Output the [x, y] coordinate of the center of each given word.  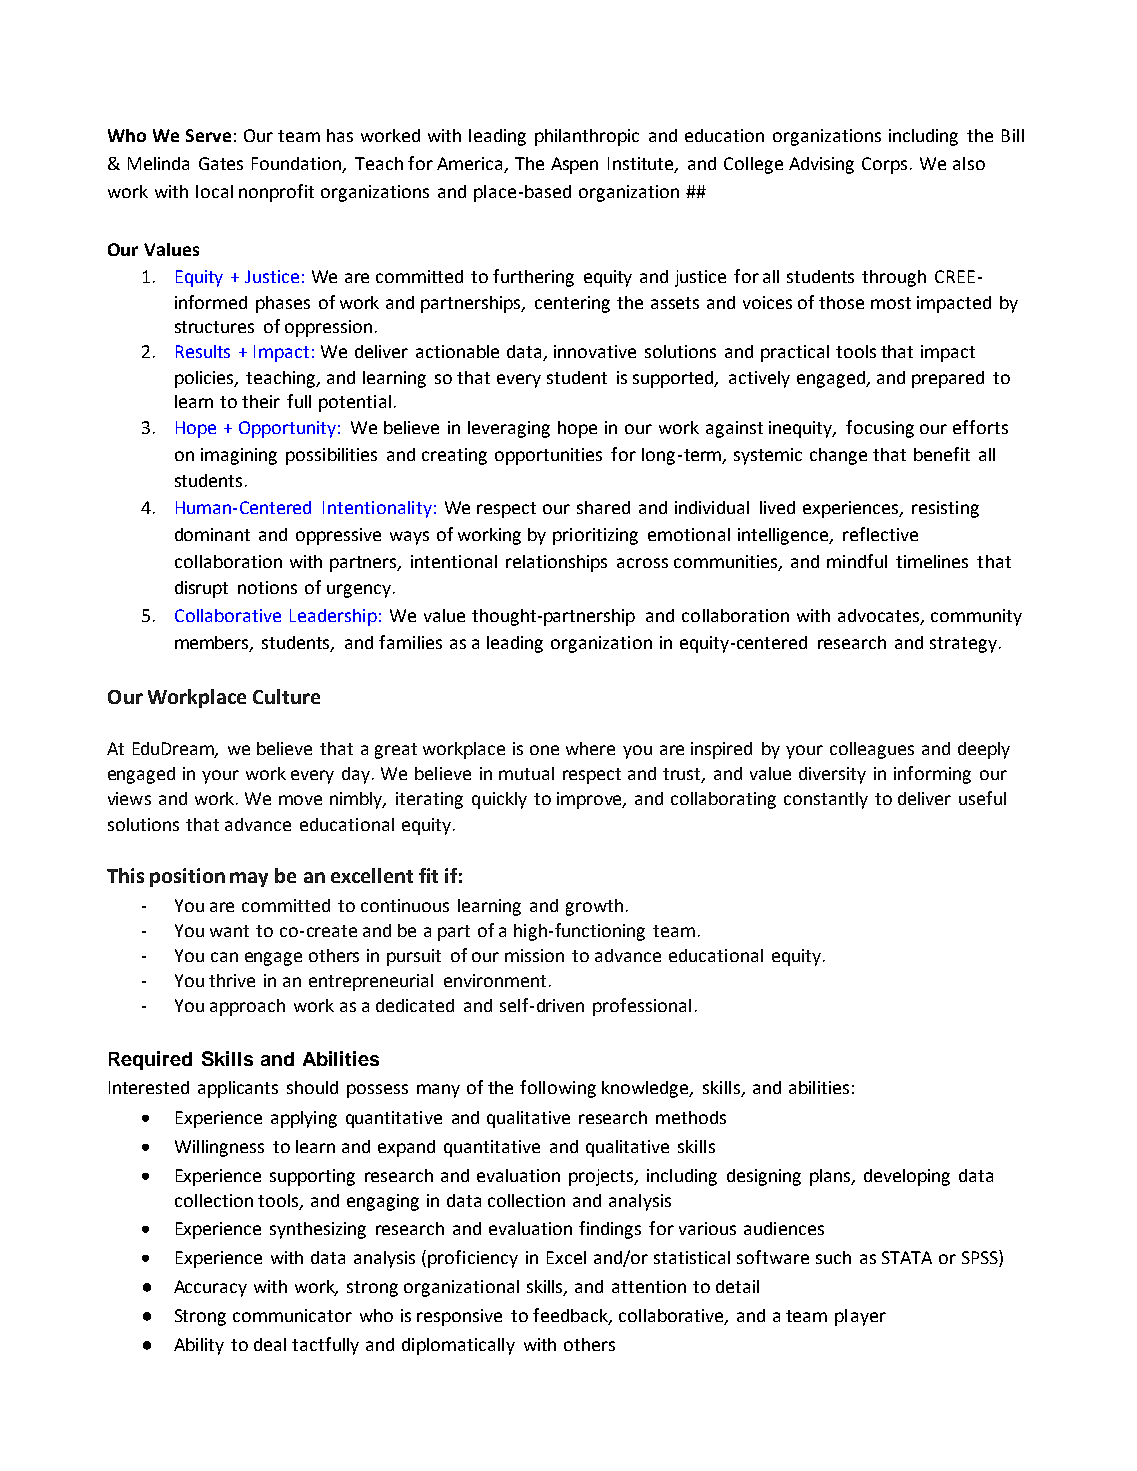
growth [594, 907]
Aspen [574, 165]
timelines [932, 561]
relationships [556, 563]
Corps [886, 165]
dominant [212, 534]
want [229, 931]
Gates [221, 163]
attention [649, 1286]
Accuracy [210, 1288]
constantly [826, 800]
